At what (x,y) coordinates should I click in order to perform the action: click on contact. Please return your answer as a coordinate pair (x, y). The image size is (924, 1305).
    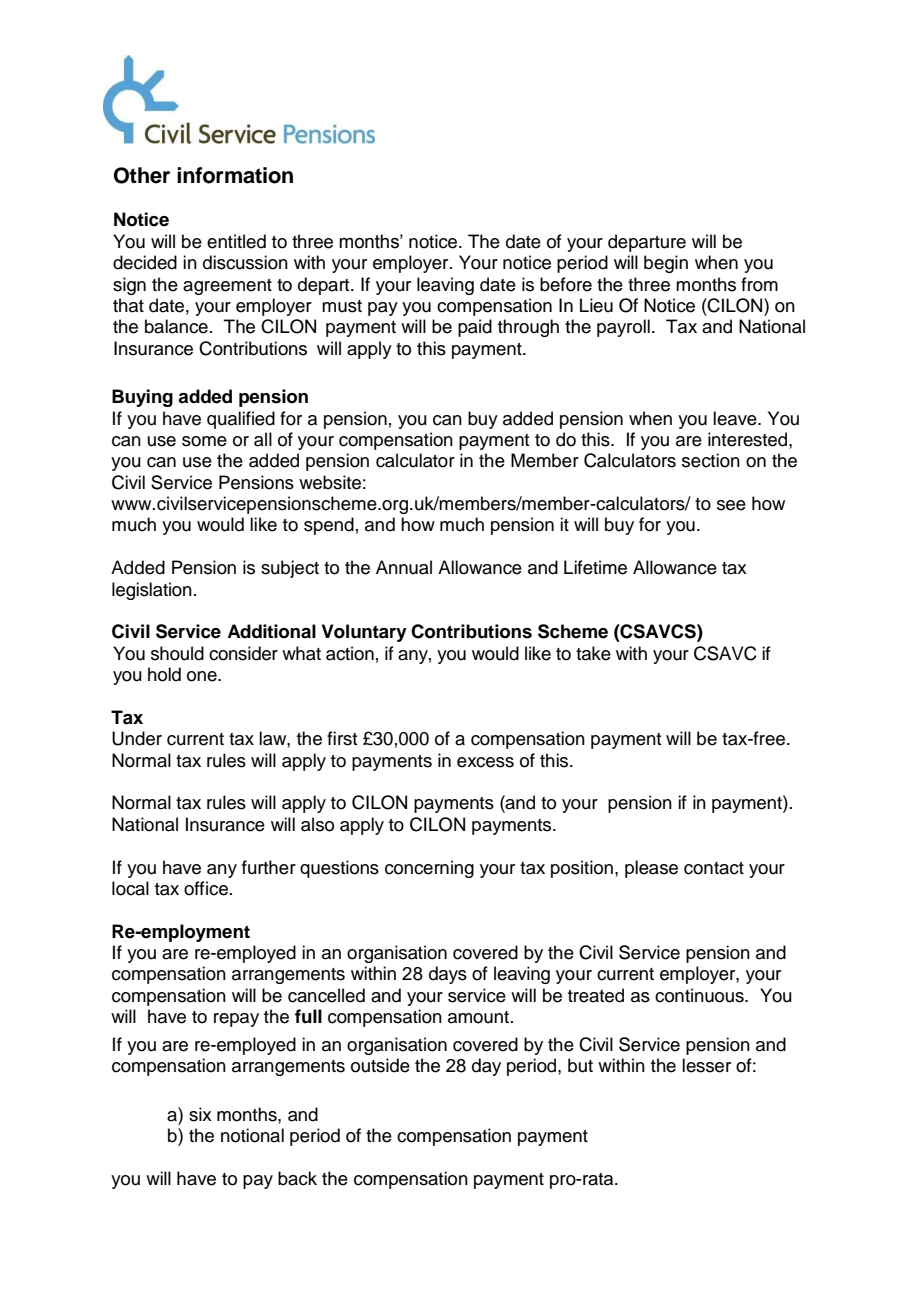
    Looking at the image, I should click on (714, 868).
